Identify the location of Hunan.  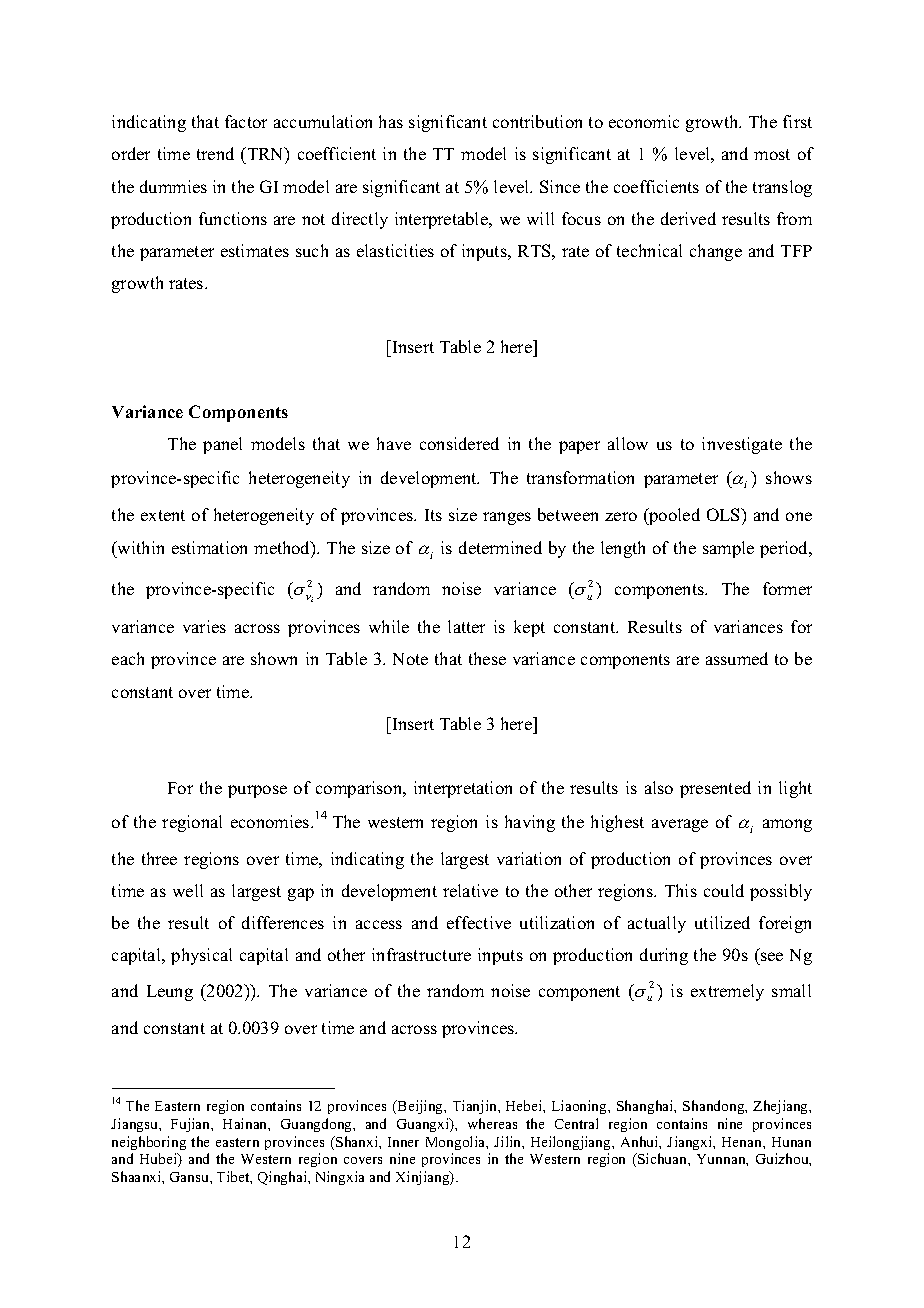
(791, 1142).
